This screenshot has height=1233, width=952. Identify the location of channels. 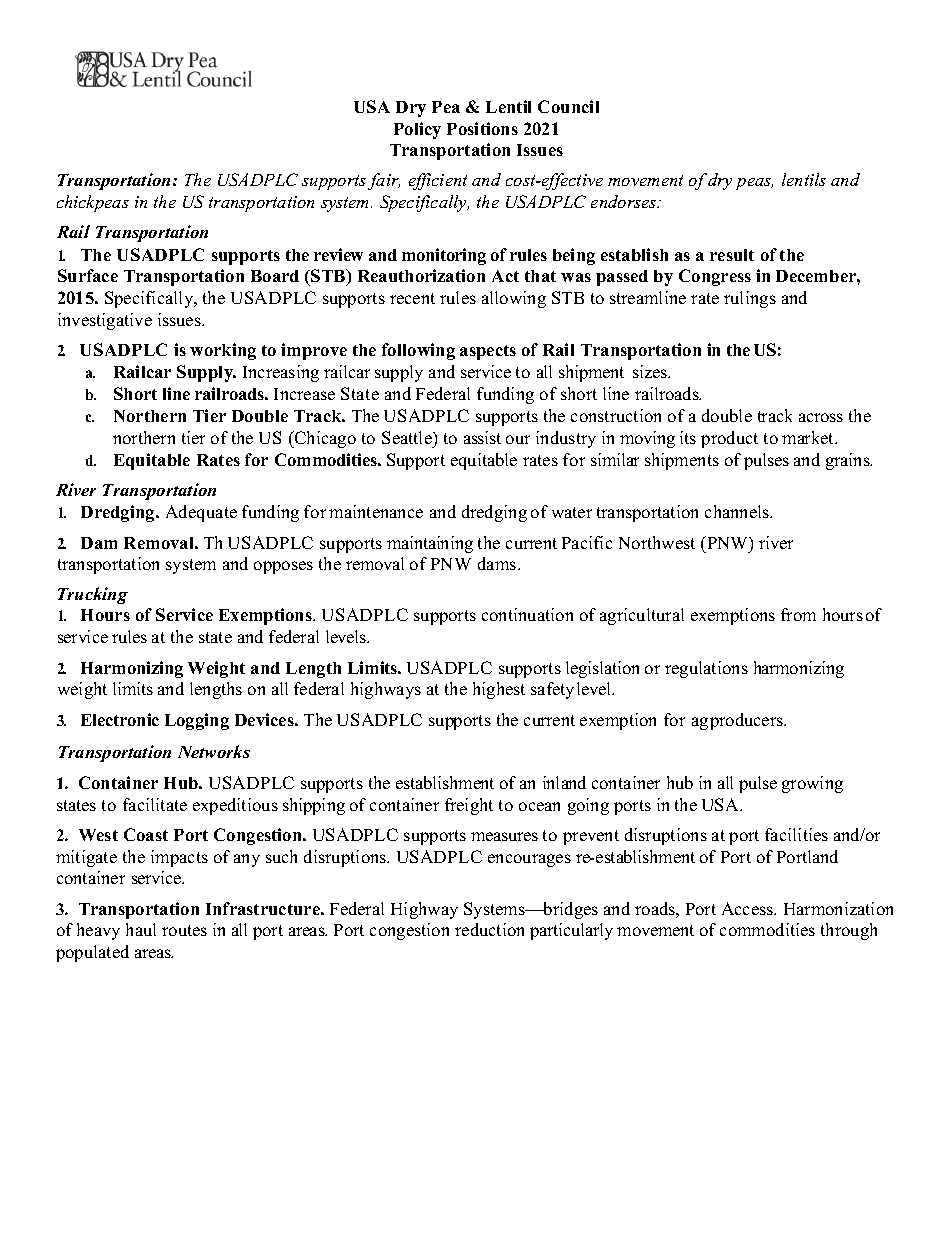
(738, 511).
